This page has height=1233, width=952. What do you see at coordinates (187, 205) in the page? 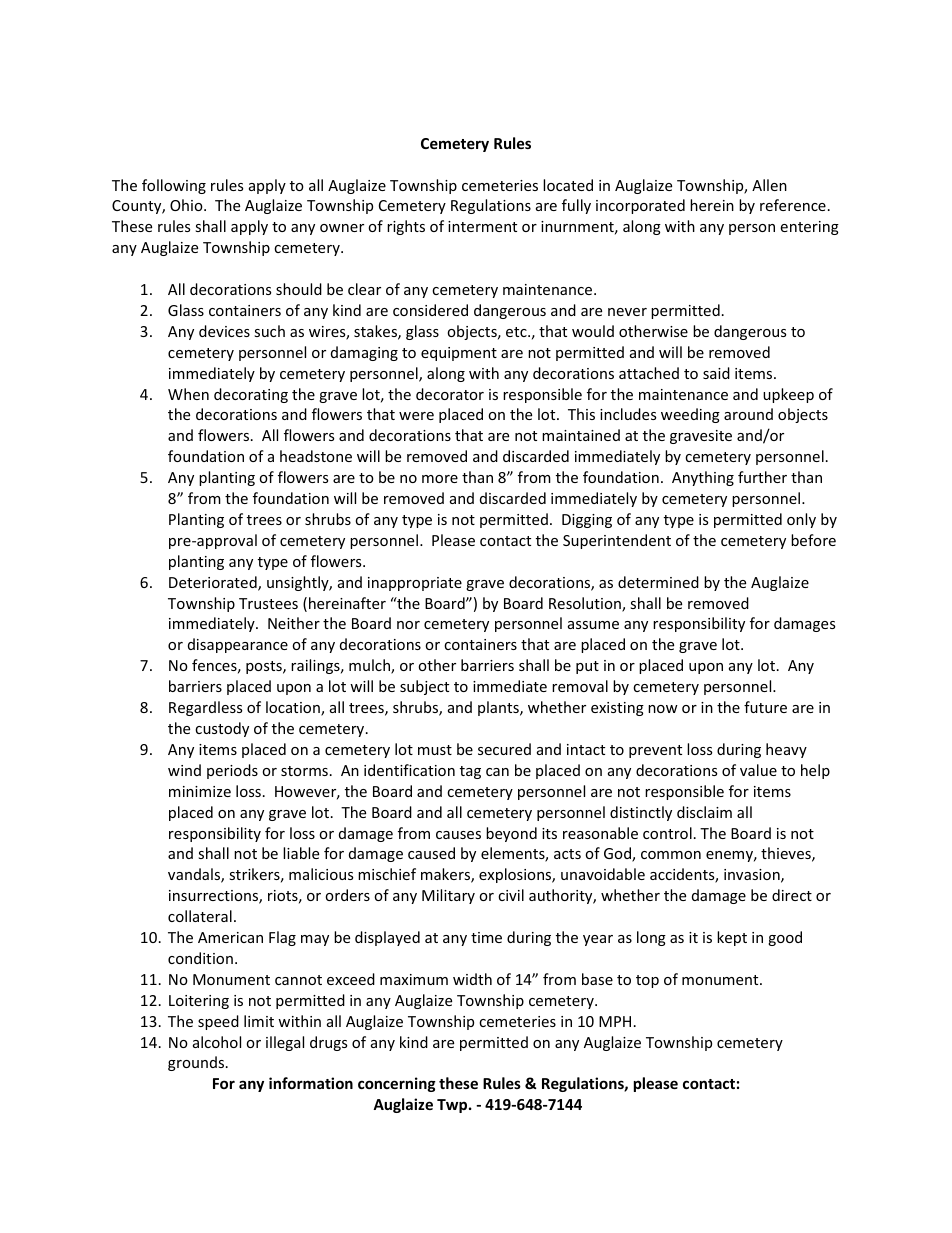
I see `Ohio` at bounding box center [187, 205].
